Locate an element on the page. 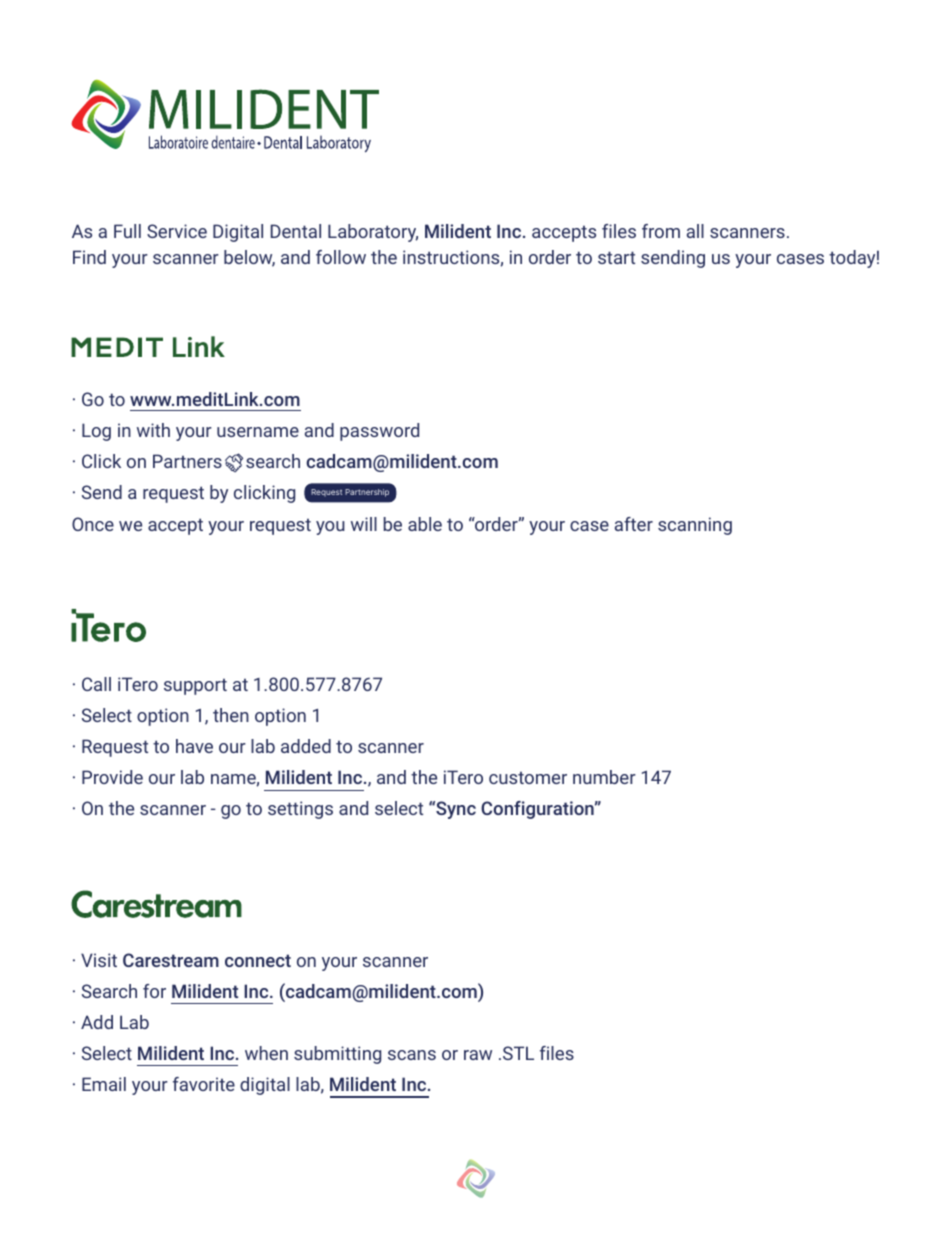  added is located at coordinates (306, 746).
